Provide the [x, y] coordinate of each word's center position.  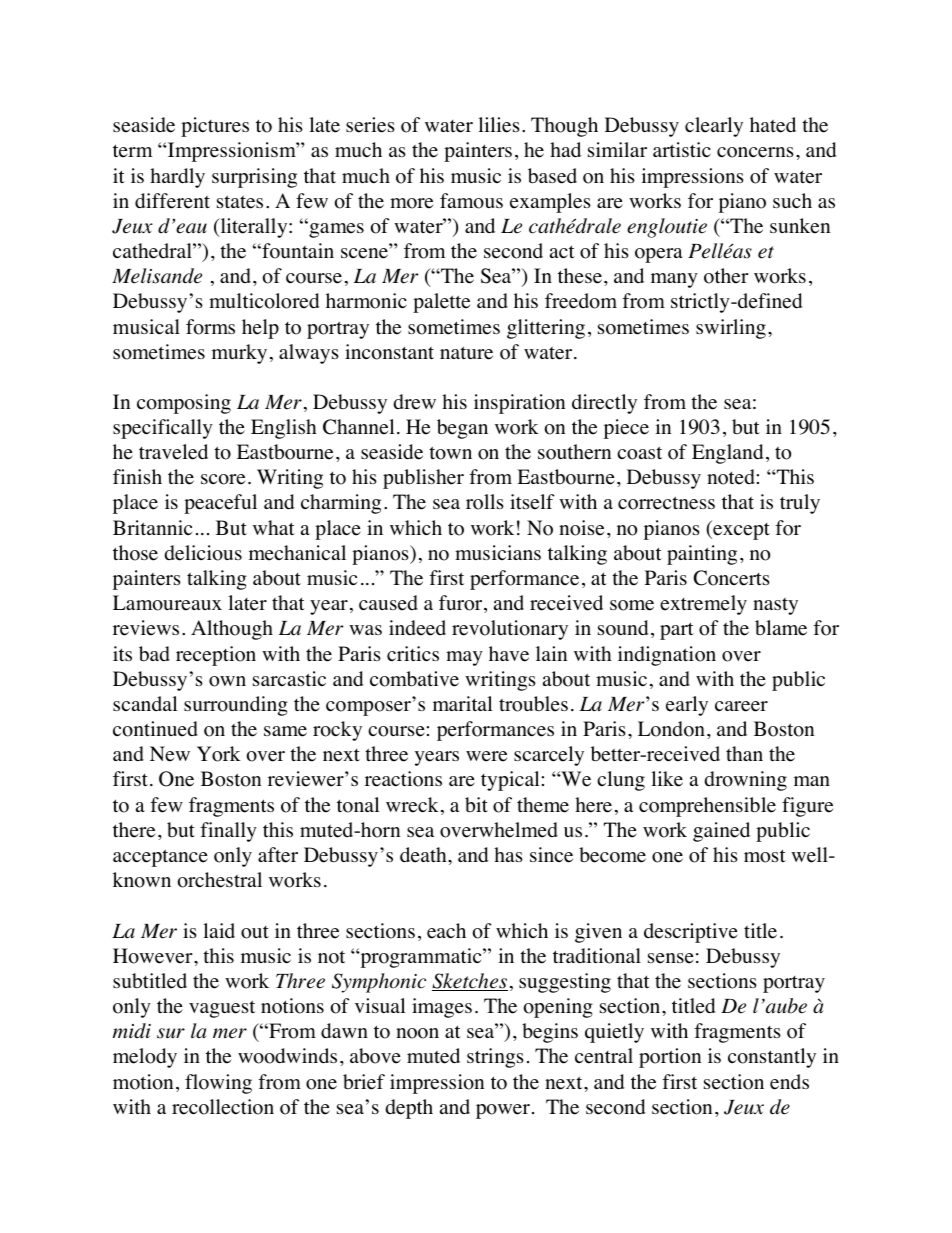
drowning [745, 781]
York [219, 754]
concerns [755, 152]
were [486, 756]
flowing [218, 1084]
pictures [215, 127]
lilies [499, 125]
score [223, 479]
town [450, 453]
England [727, 454]
